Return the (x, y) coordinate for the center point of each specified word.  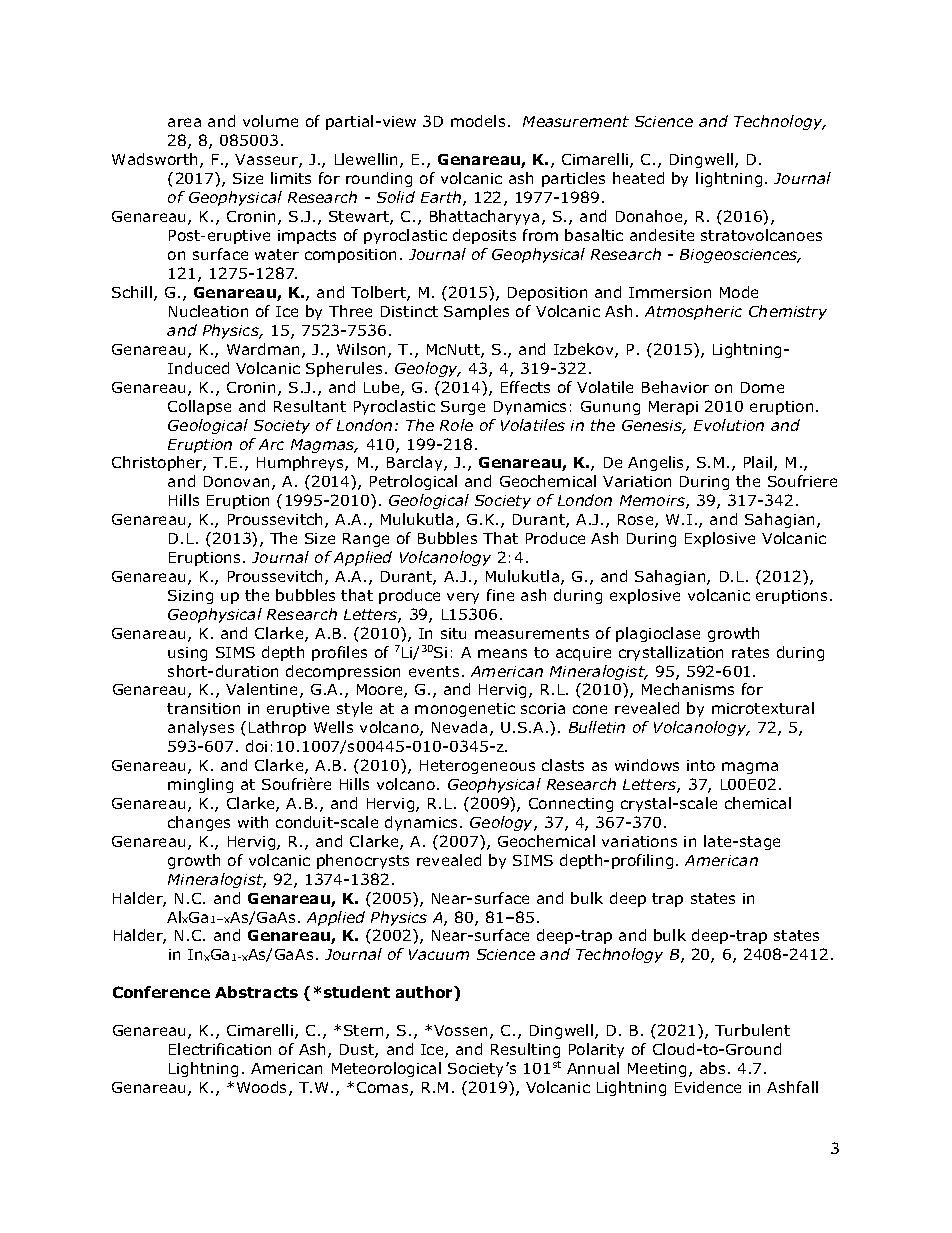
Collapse (199, 407)
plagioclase (658, 634)
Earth (442, 198)
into (701, 765)
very (463, 598)
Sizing (190, 597)
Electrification (220, 1049)
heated (638, 178)
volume (270, 121)
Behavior (675, 387)
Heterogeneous (477, 767)
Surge (463, 408)
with (253, 822)
